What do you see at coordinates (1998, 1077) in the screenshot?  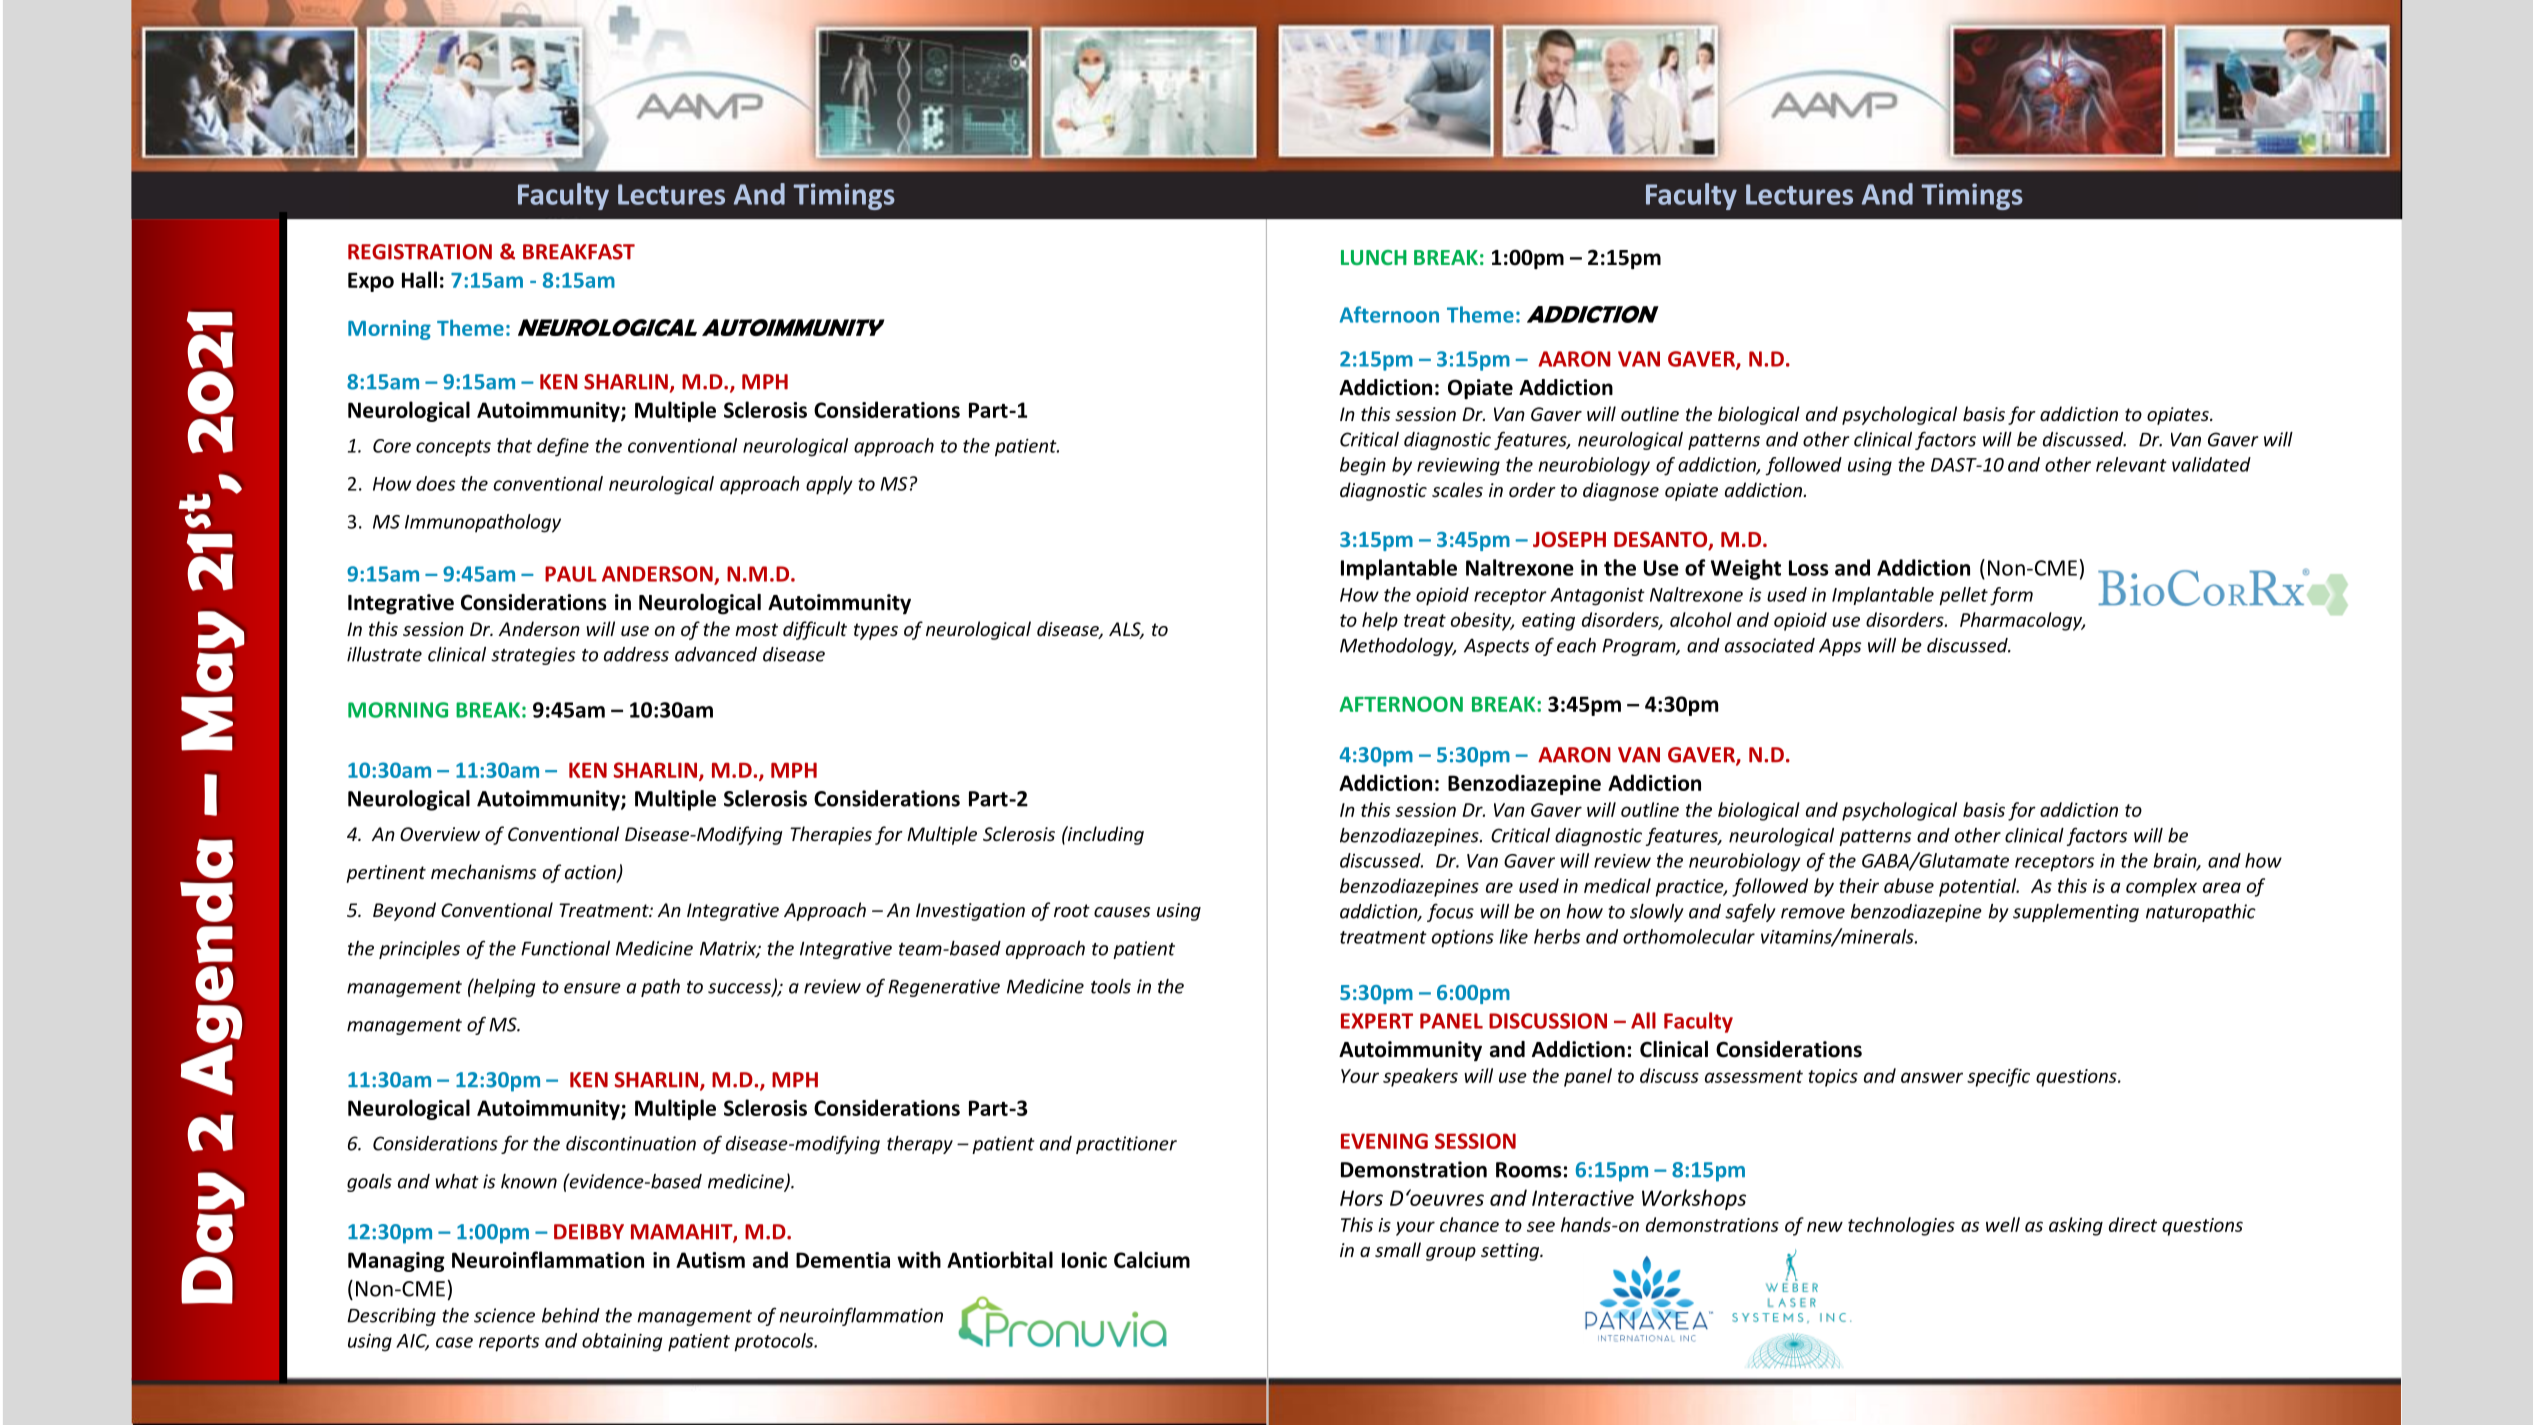 I see `specific` at bounding box center [1998, 1077].
